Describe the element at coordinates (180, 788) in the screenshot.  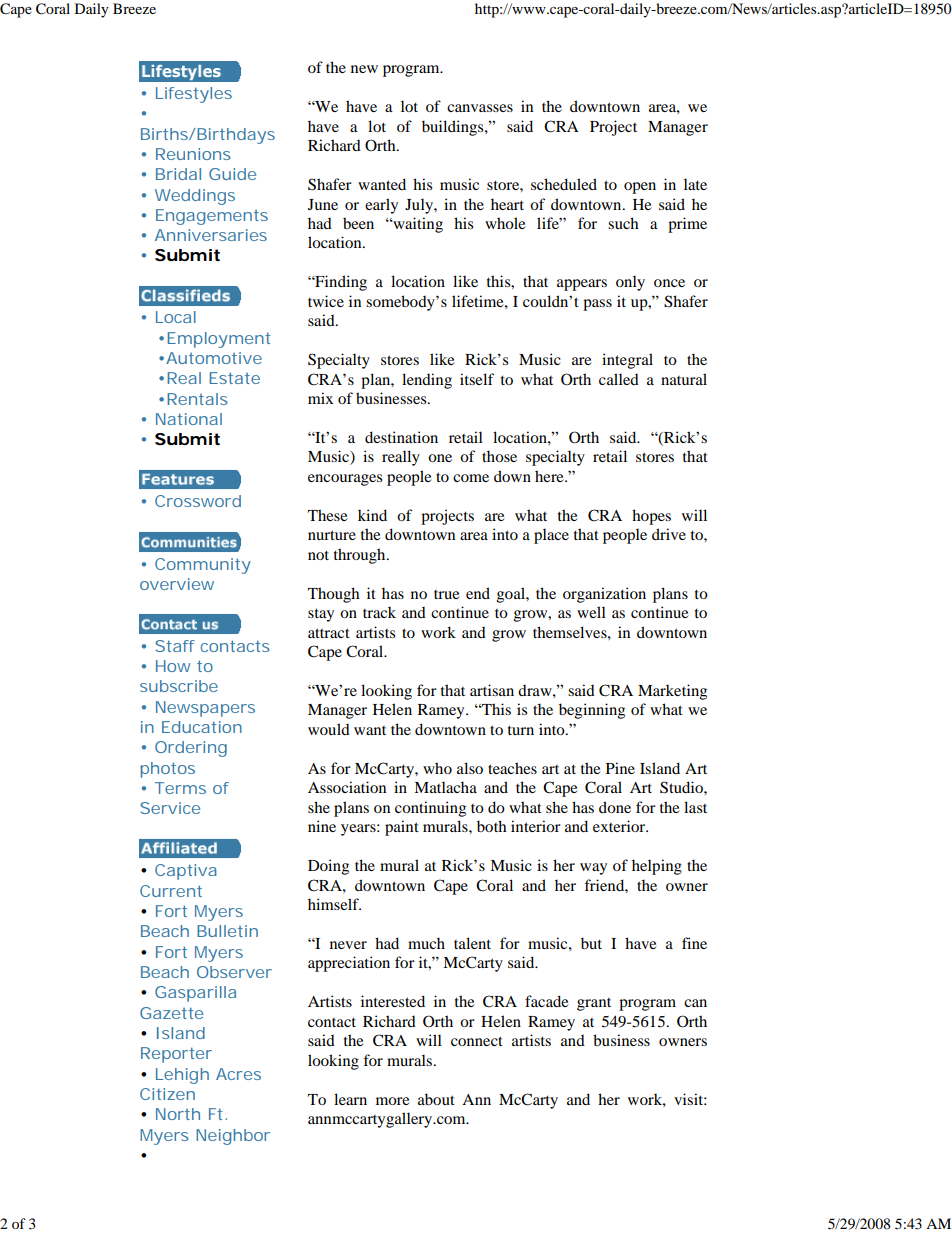
I see `Terms` at that location.
